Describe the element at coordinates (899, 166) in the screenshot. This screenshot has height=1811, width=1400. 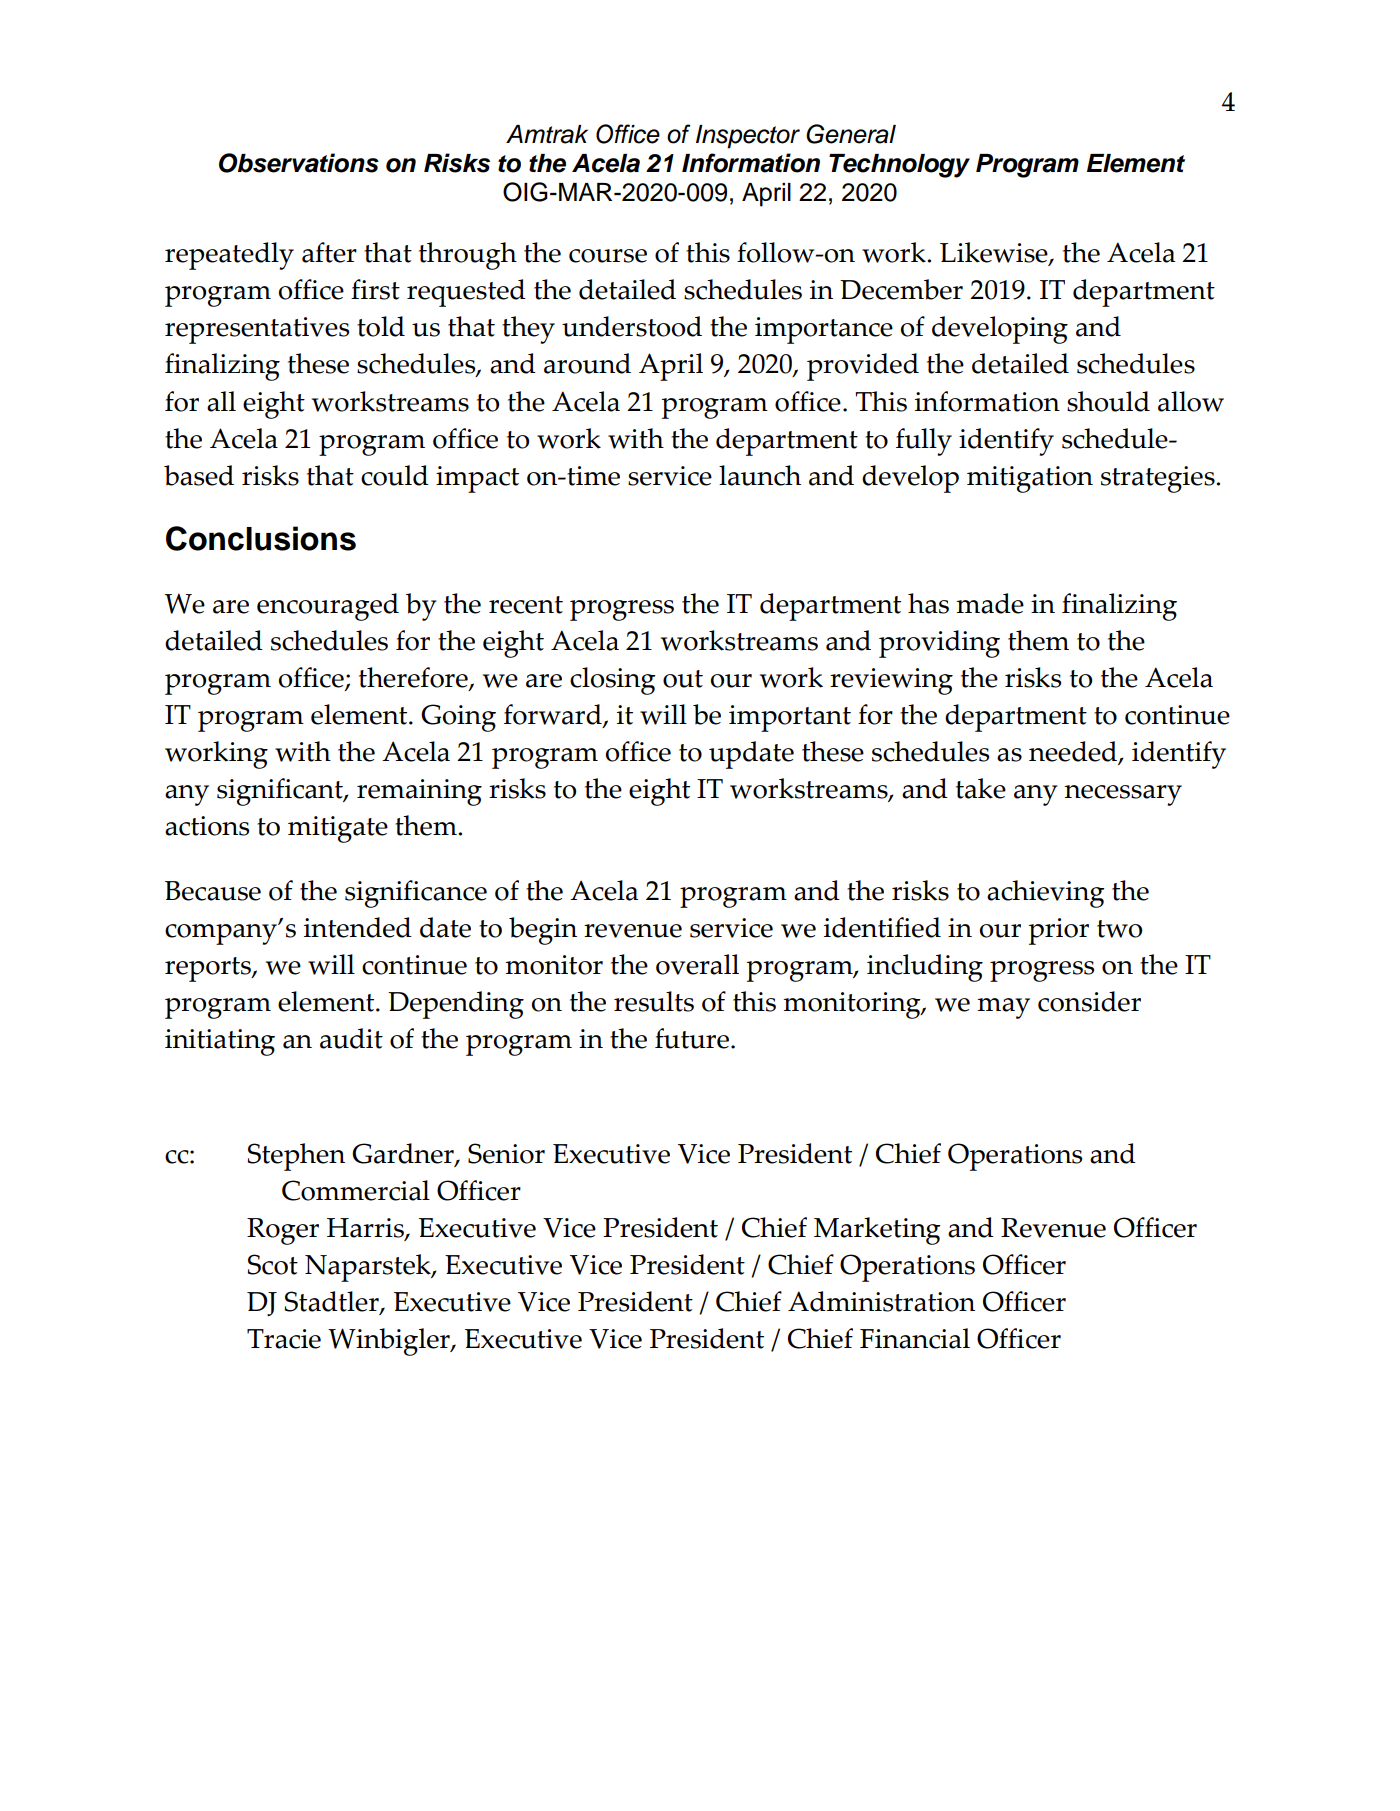
I see `Technology` at that location.
